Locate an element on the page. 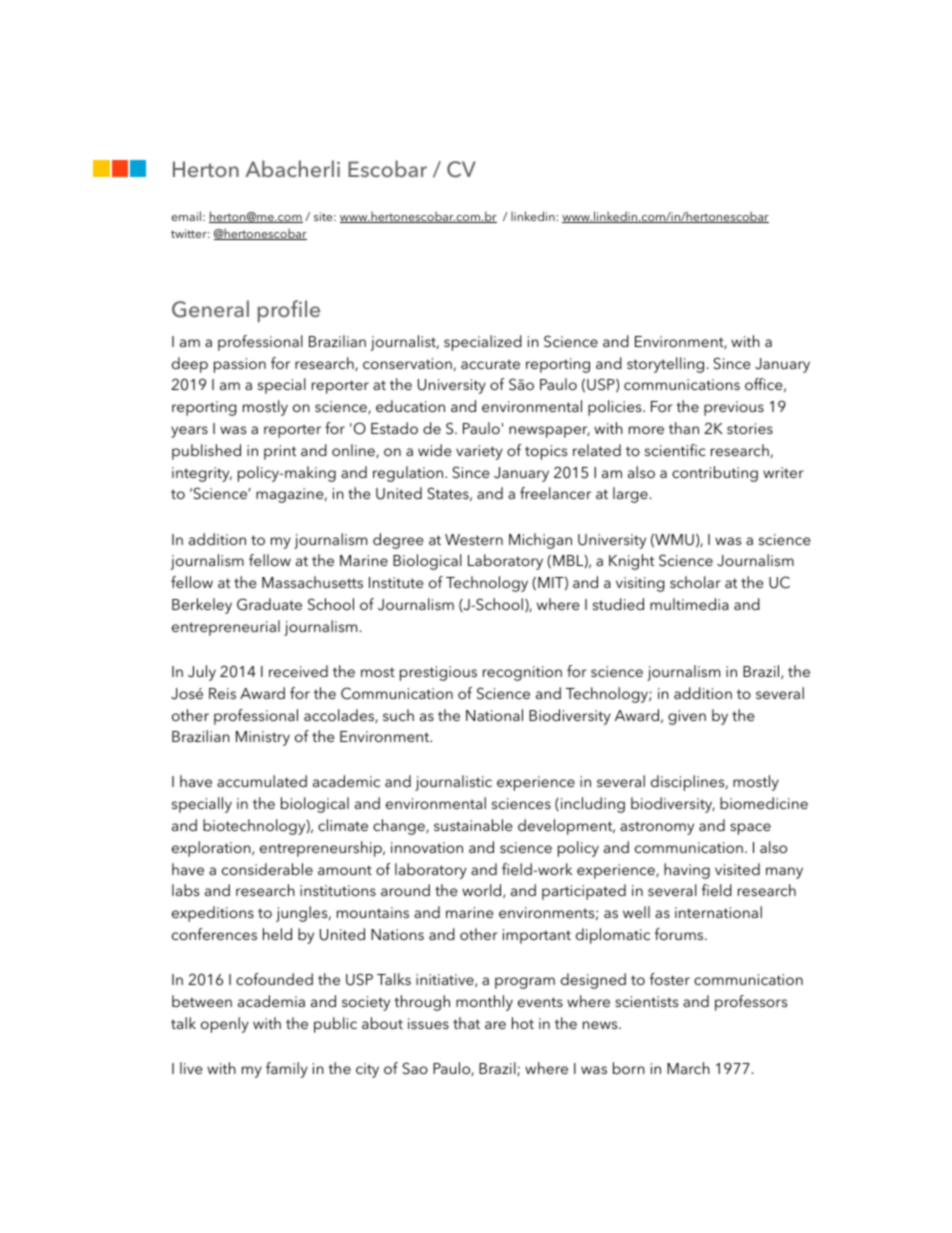  openly is located at coordinates (225, 1025).
